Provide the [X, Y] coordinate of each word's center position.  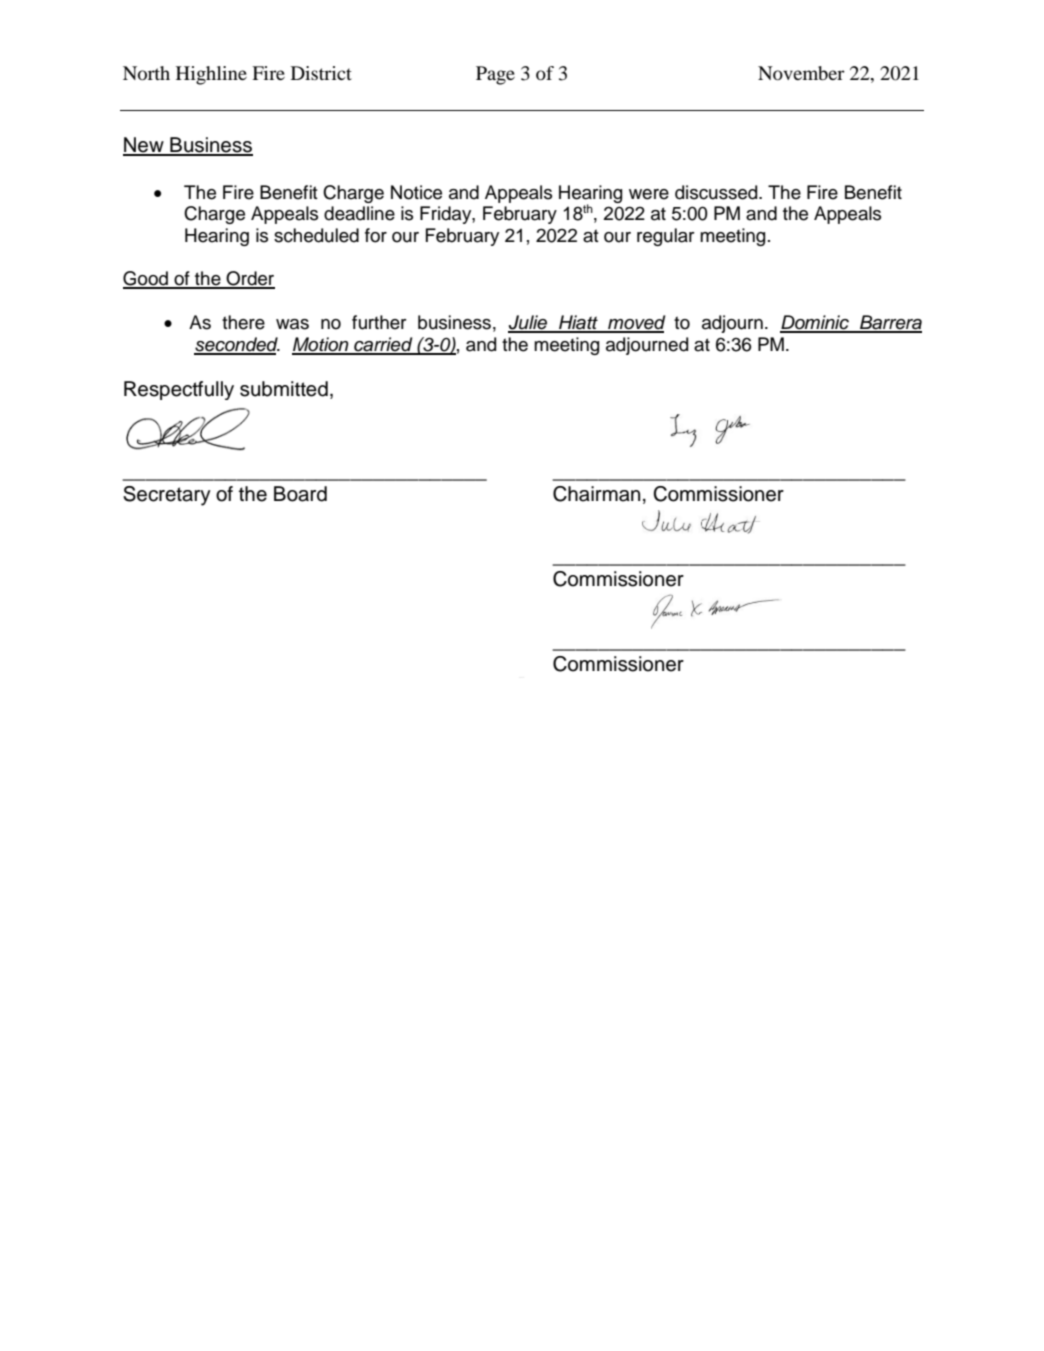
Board [300, 494]
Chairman [596, 494]
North [146, 73]
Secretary [167, 496]
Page [495, 75]
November [801, 73]
